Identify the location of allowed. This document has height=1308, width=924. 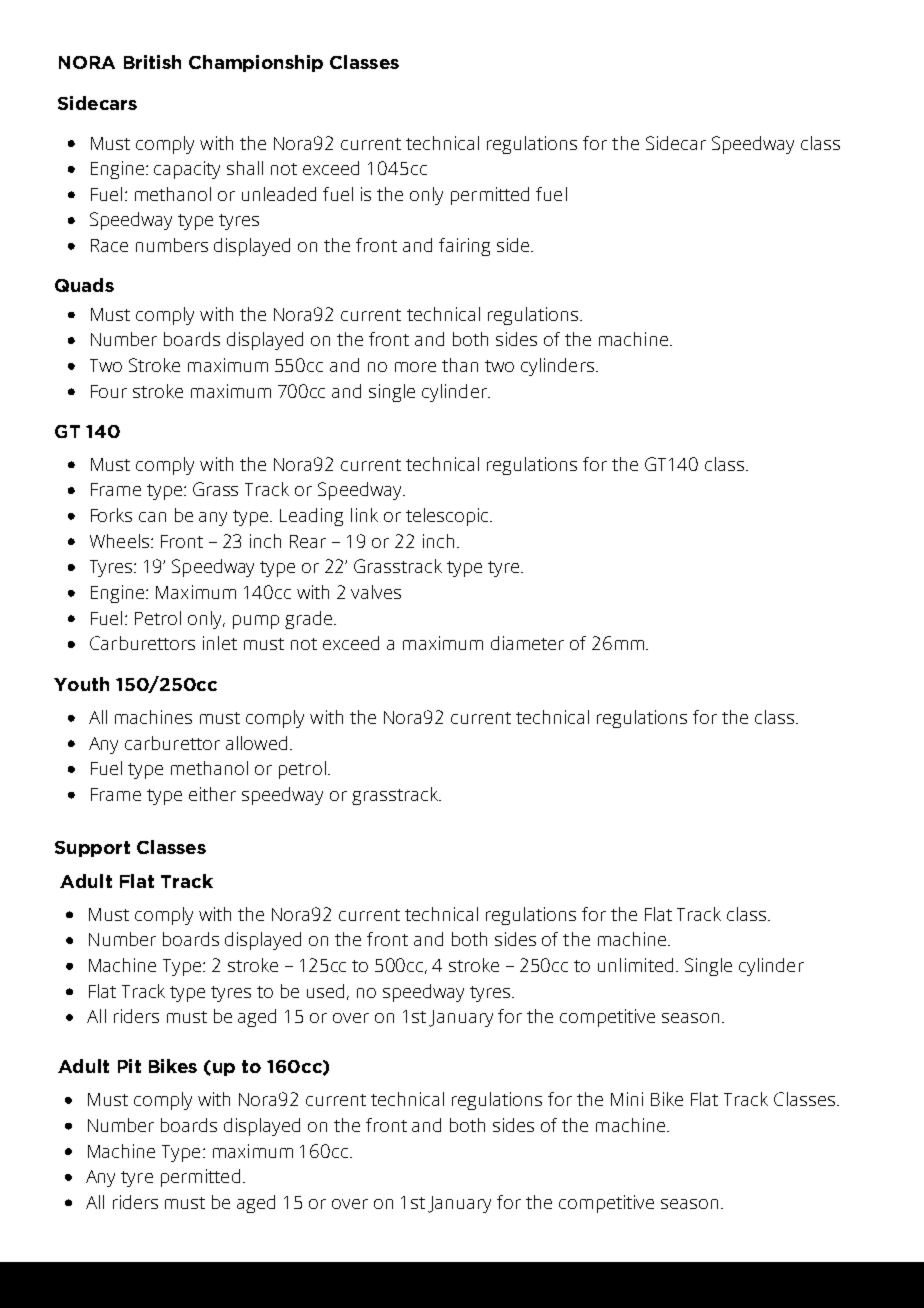
(256, 743).
